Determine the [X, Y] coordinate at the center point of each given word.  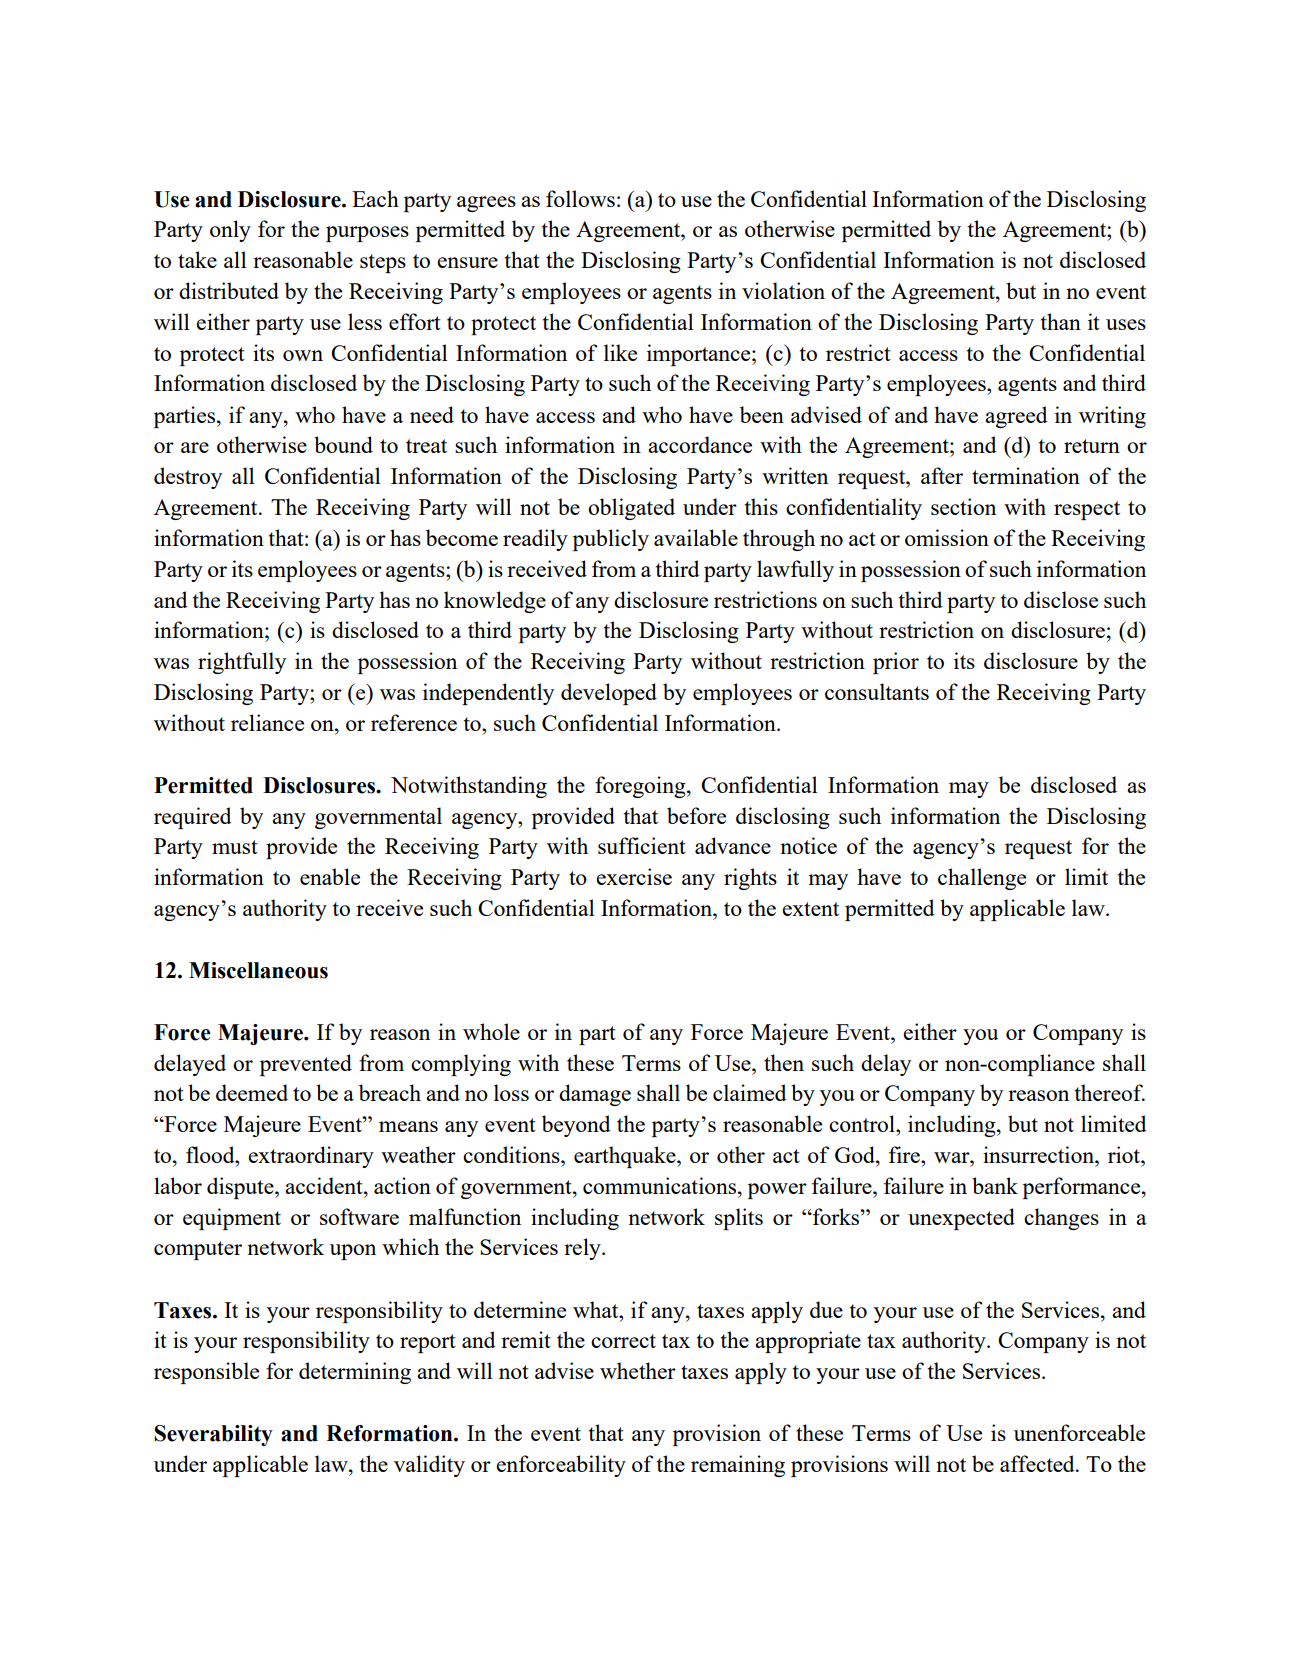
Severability [213, 1435]
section [963, 506]
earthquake [626, 1157]
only [230, 231]
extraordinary [311, 1157]
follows [580, 198]
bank [995, 1185]
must [235, 847]
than [1061, 321]
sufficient [642, 845]
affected [1038, 1463]
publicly [611, 540]
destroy [188, 478]
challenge [982, 879]
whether [638, 1370]
